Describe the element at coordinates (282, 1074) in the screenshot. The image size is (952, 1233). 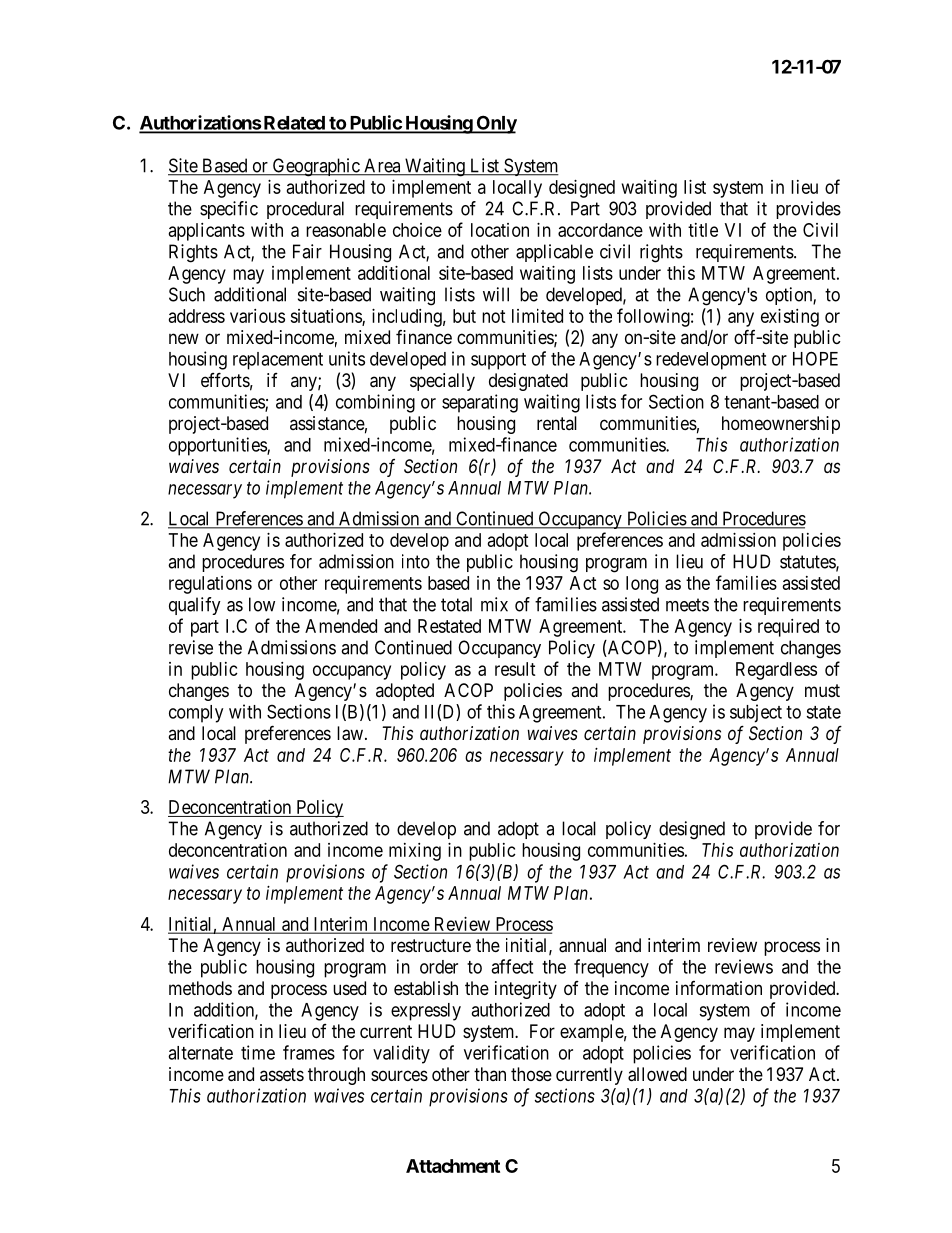
I see `assets` at that location.
